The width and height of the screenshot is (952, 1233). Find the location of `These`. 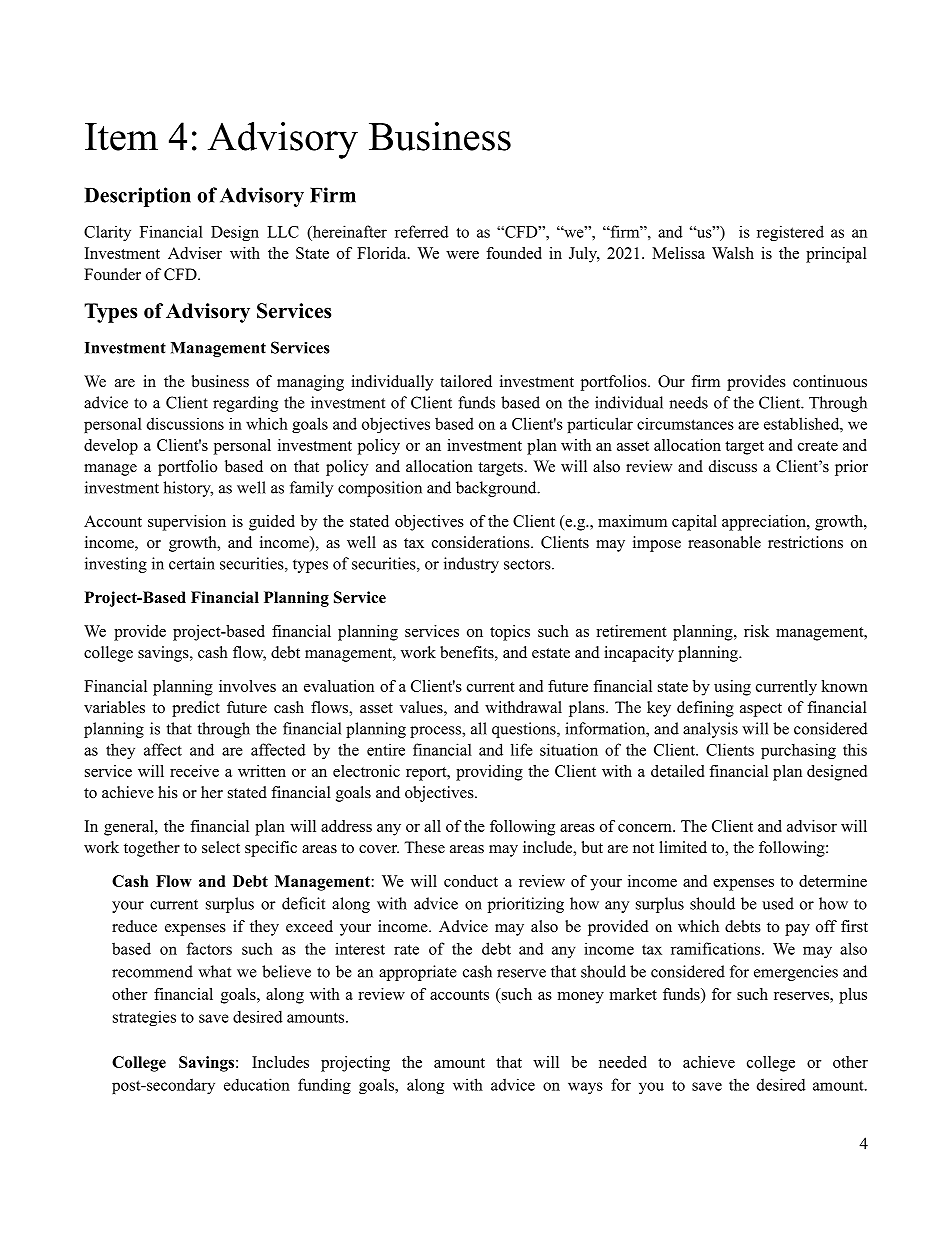

These is located at coordinates (424, 847).
